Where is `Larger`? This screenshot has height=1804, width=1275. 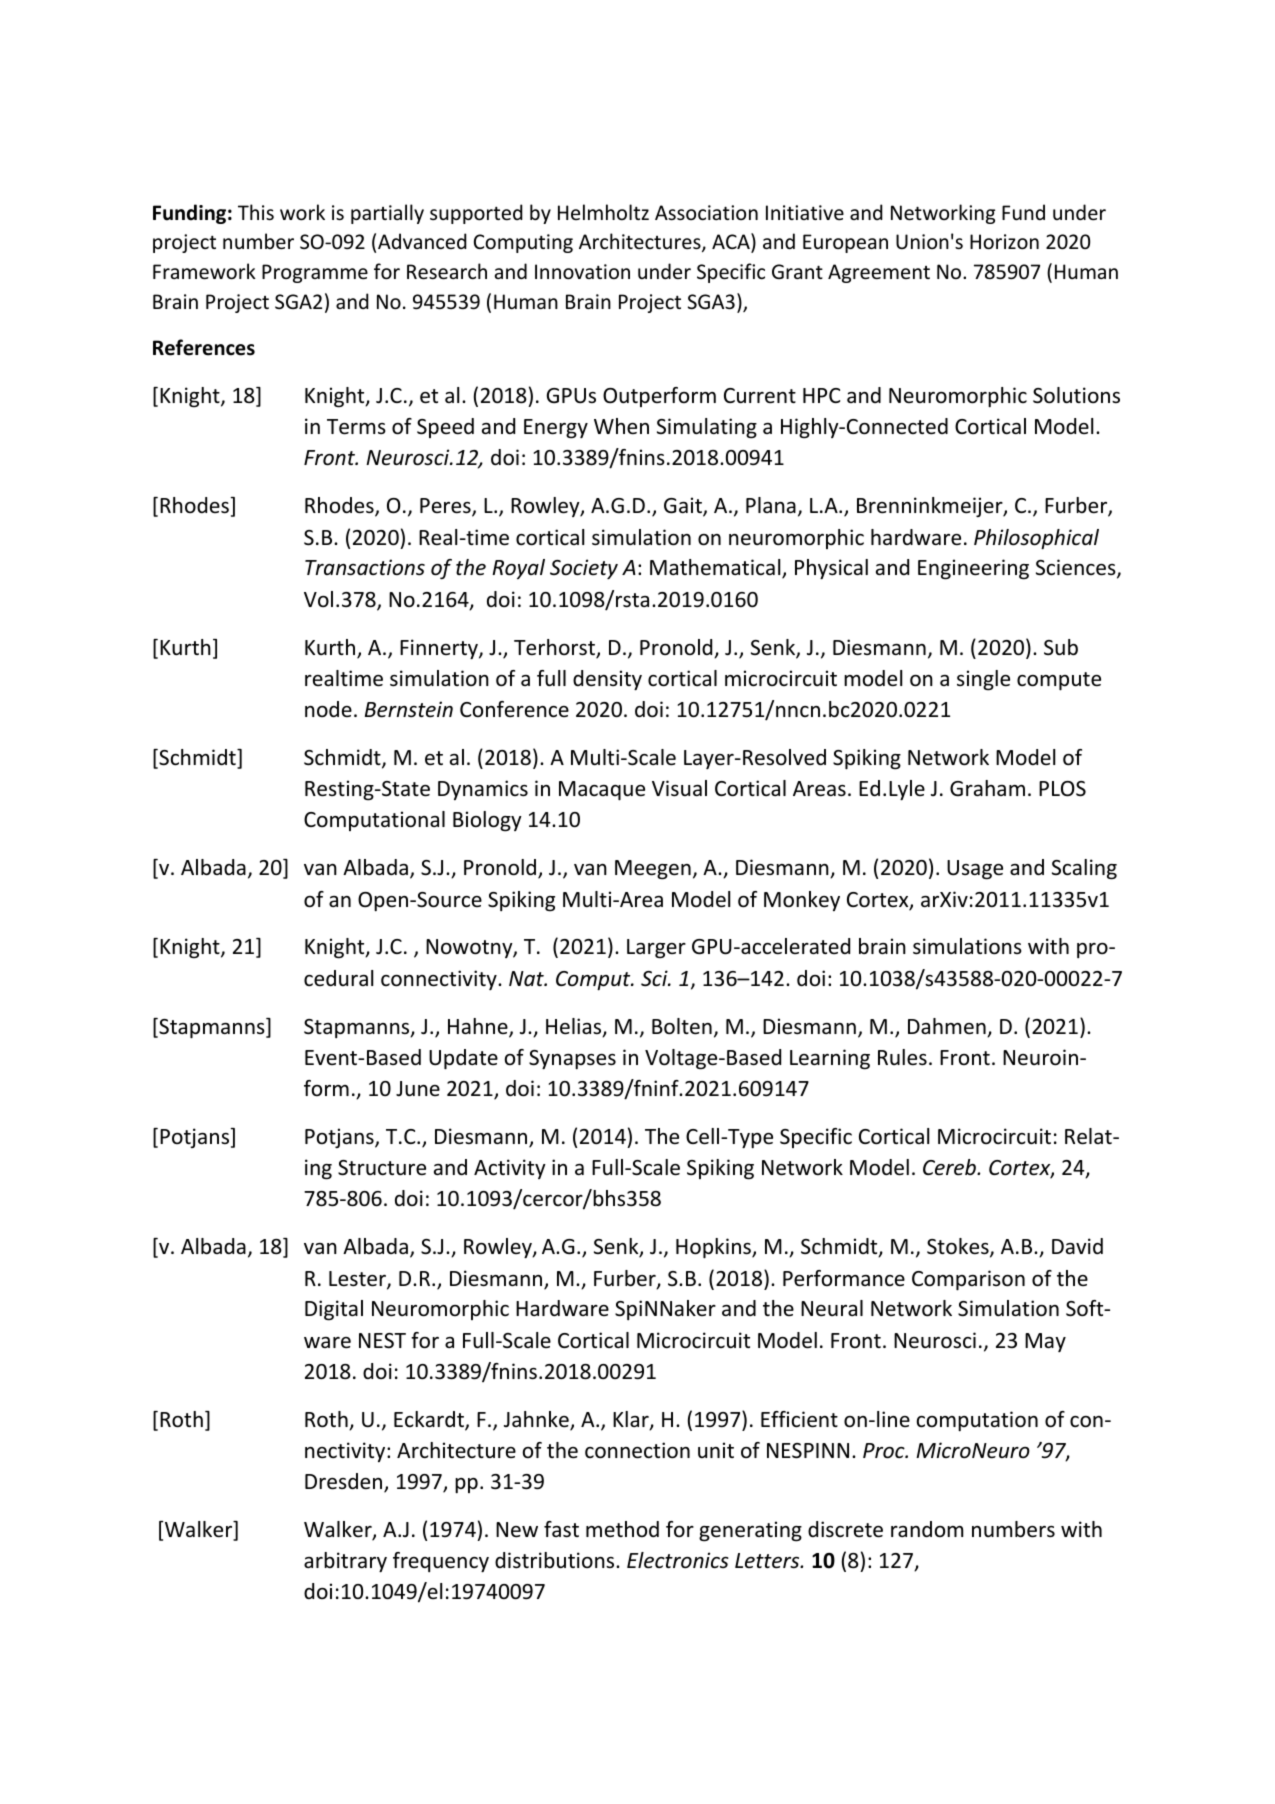 Larger is located at coordinates (656, 949).
